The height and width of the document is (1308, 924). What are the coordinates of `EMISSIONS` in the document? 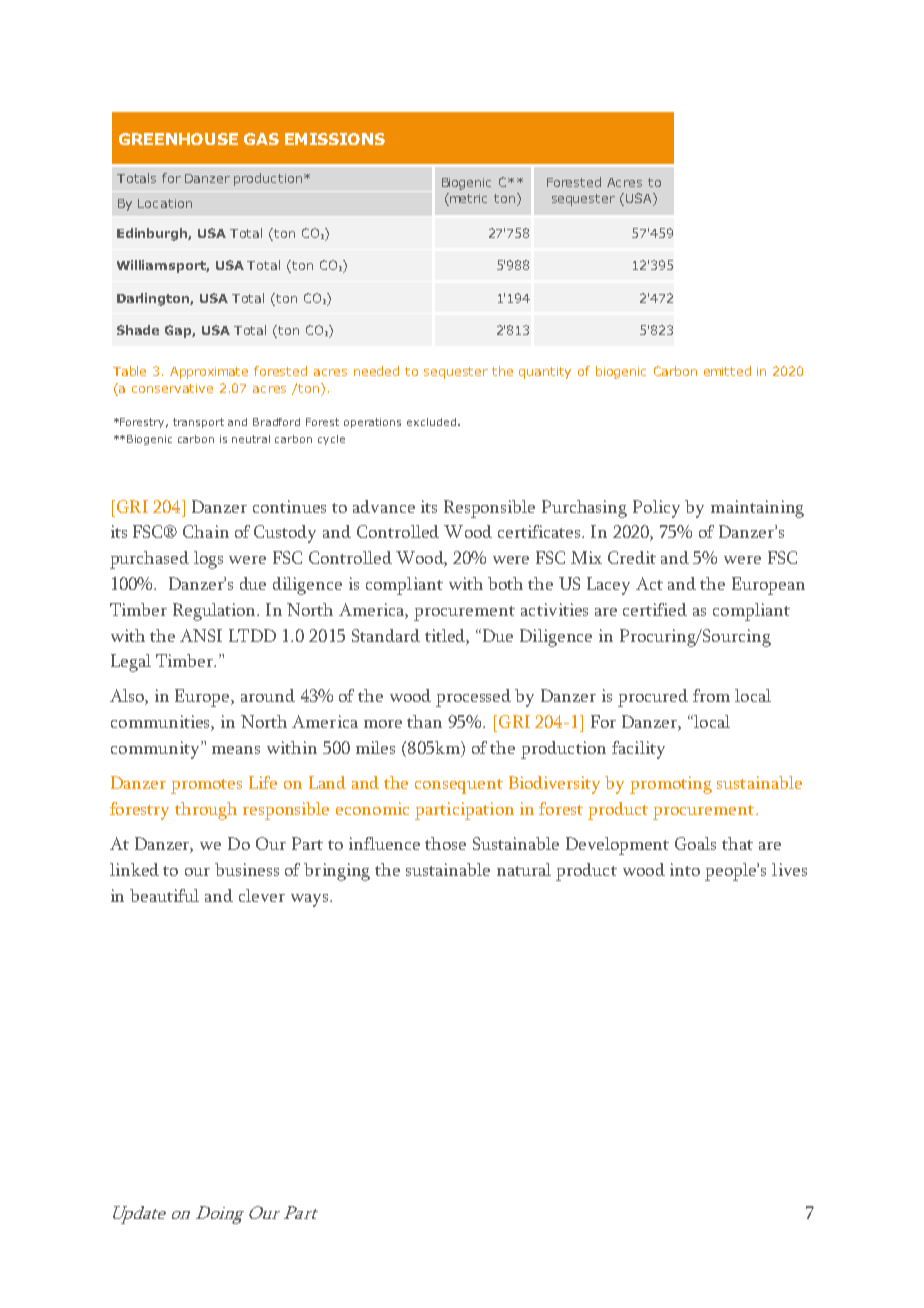 It's located at (335, 139).
